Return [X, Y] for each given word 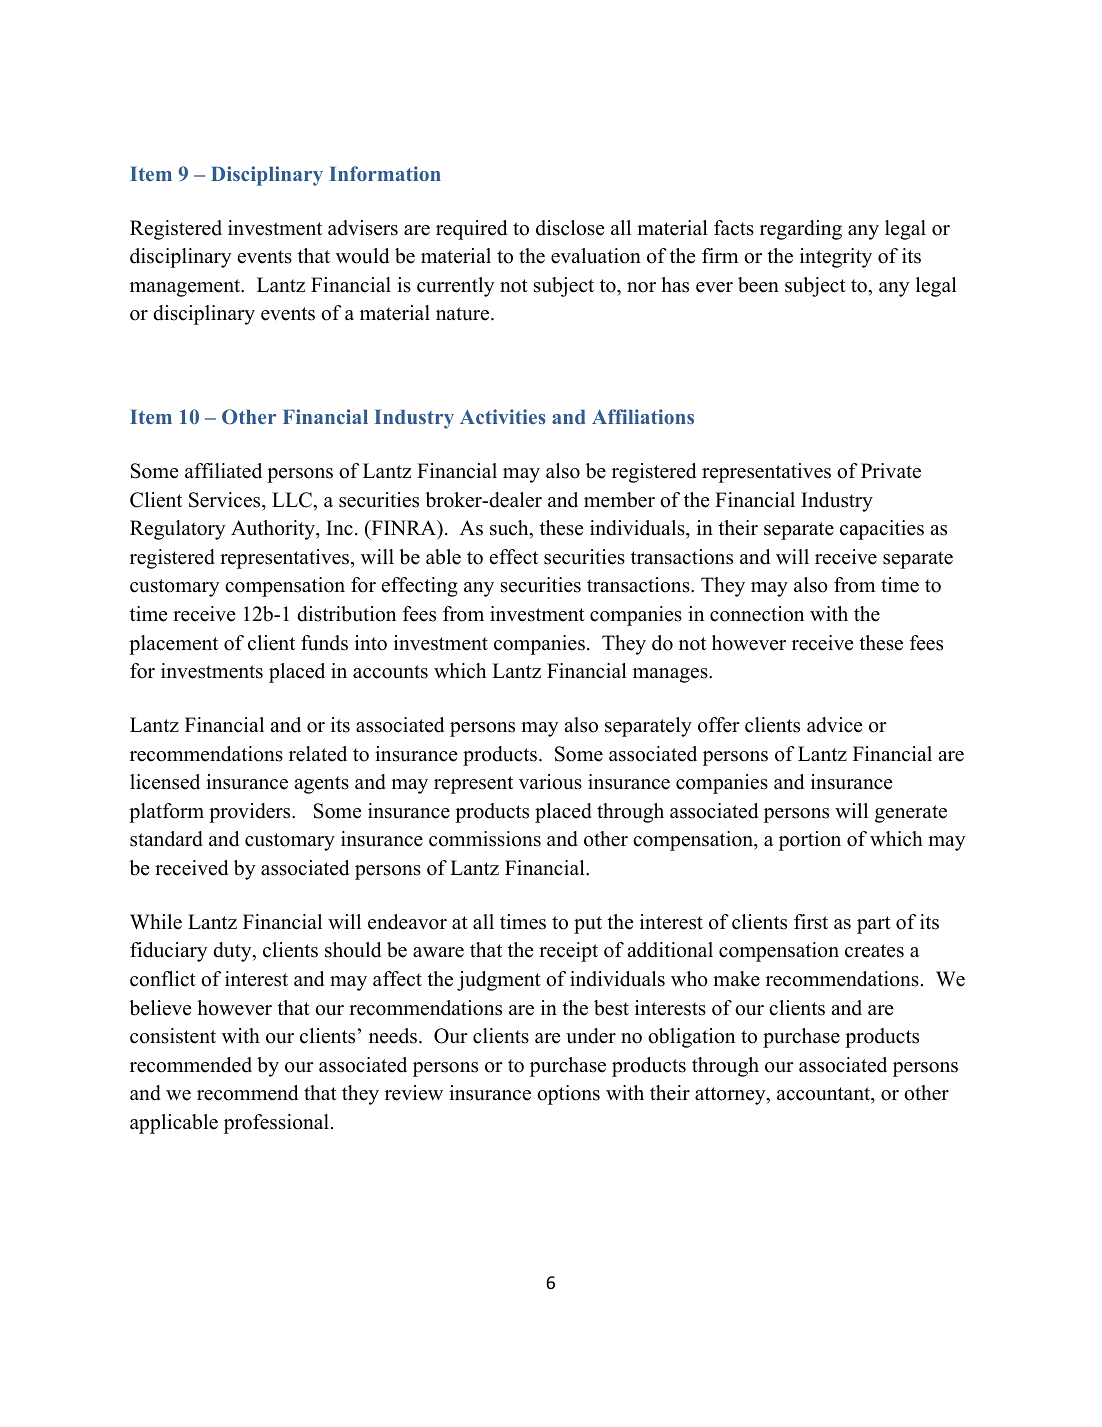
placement [173, 645]
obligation [691, 1038]
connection [757, 614]
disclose [570, 228]
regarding [801, 230]
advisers [363, 228]
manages [671, 675]
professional [278, 1124]
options [568, 1095]
